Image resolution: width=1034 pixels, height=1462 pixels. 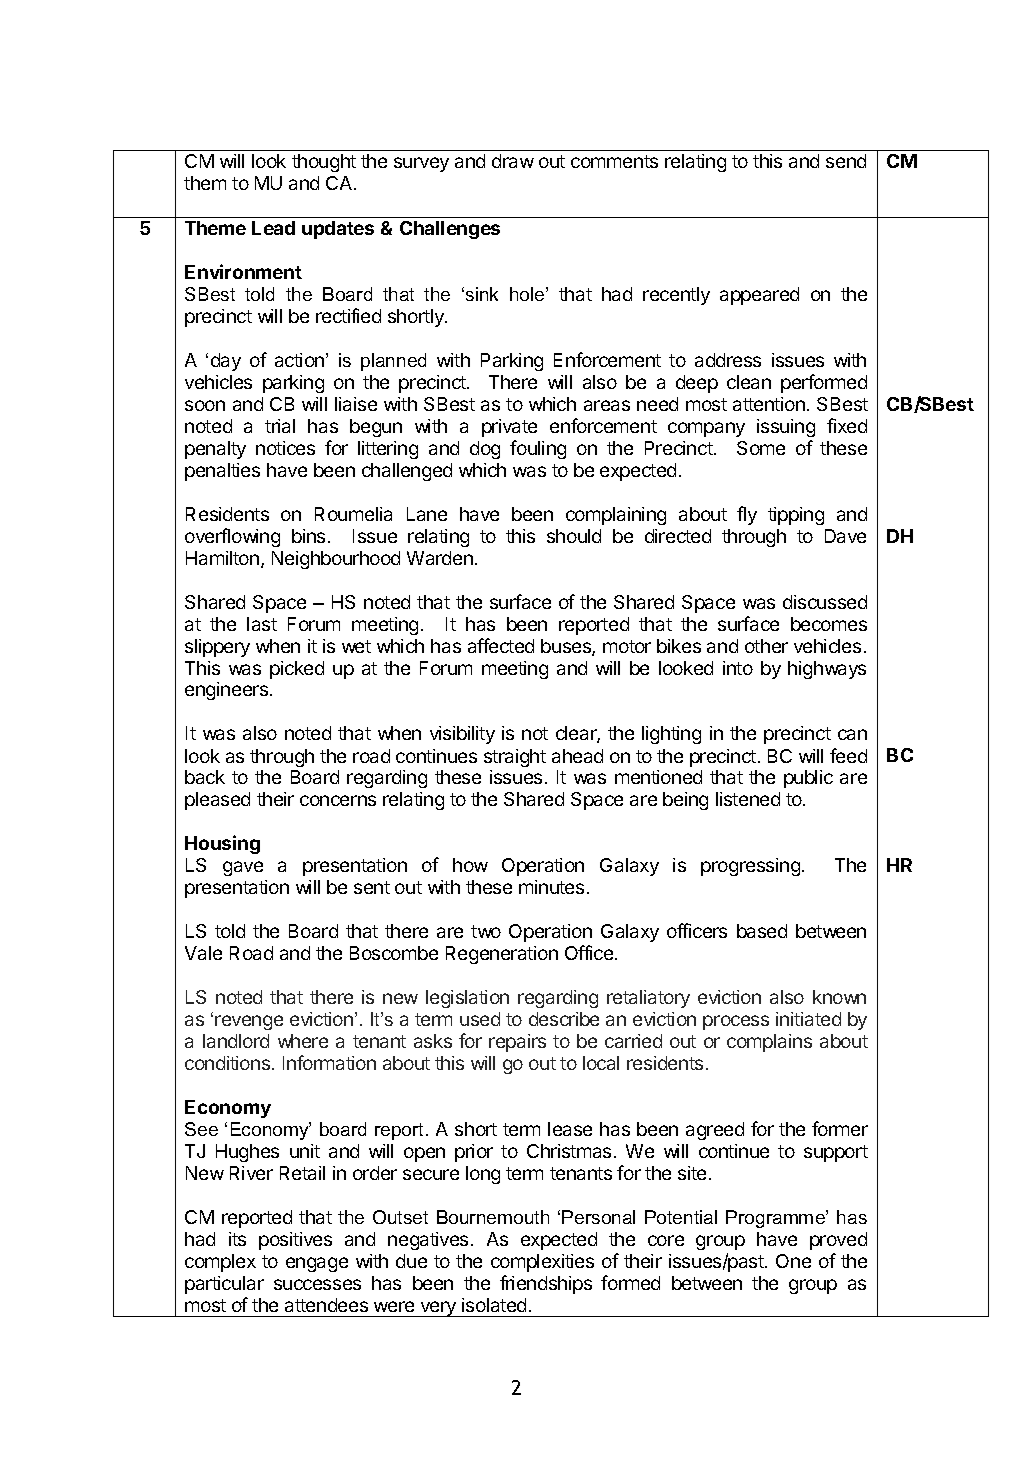 I want to click on describe, so click(x=564, y=1019).
